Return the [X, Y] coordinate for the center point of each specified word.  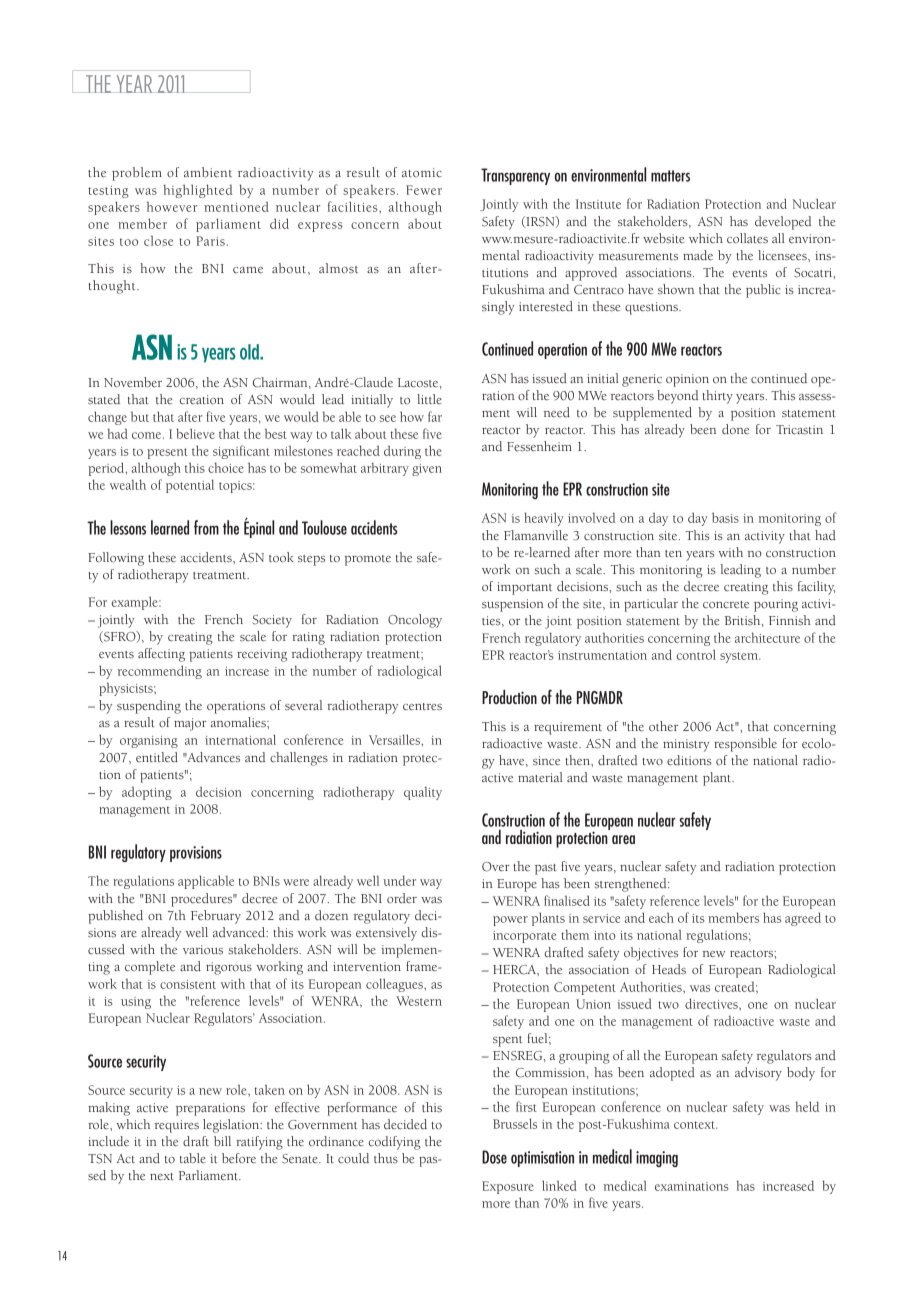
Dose [494, 1157]
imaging [657, 1159]
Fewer [424, 190]
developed [783, 223]
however [172, 207]
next [162, 1176]
